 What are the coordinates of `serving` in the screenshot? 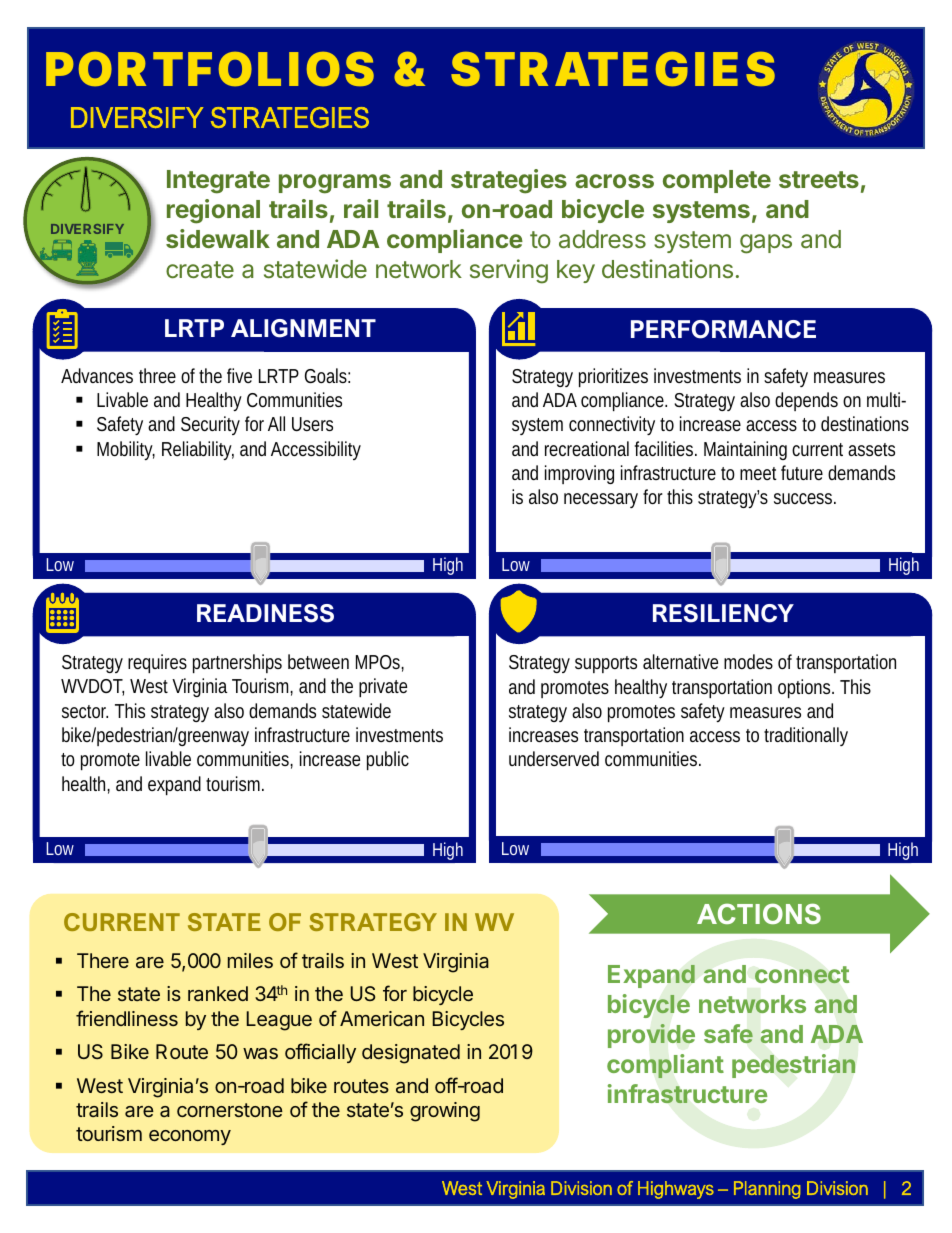 It's located at (509, 271).
